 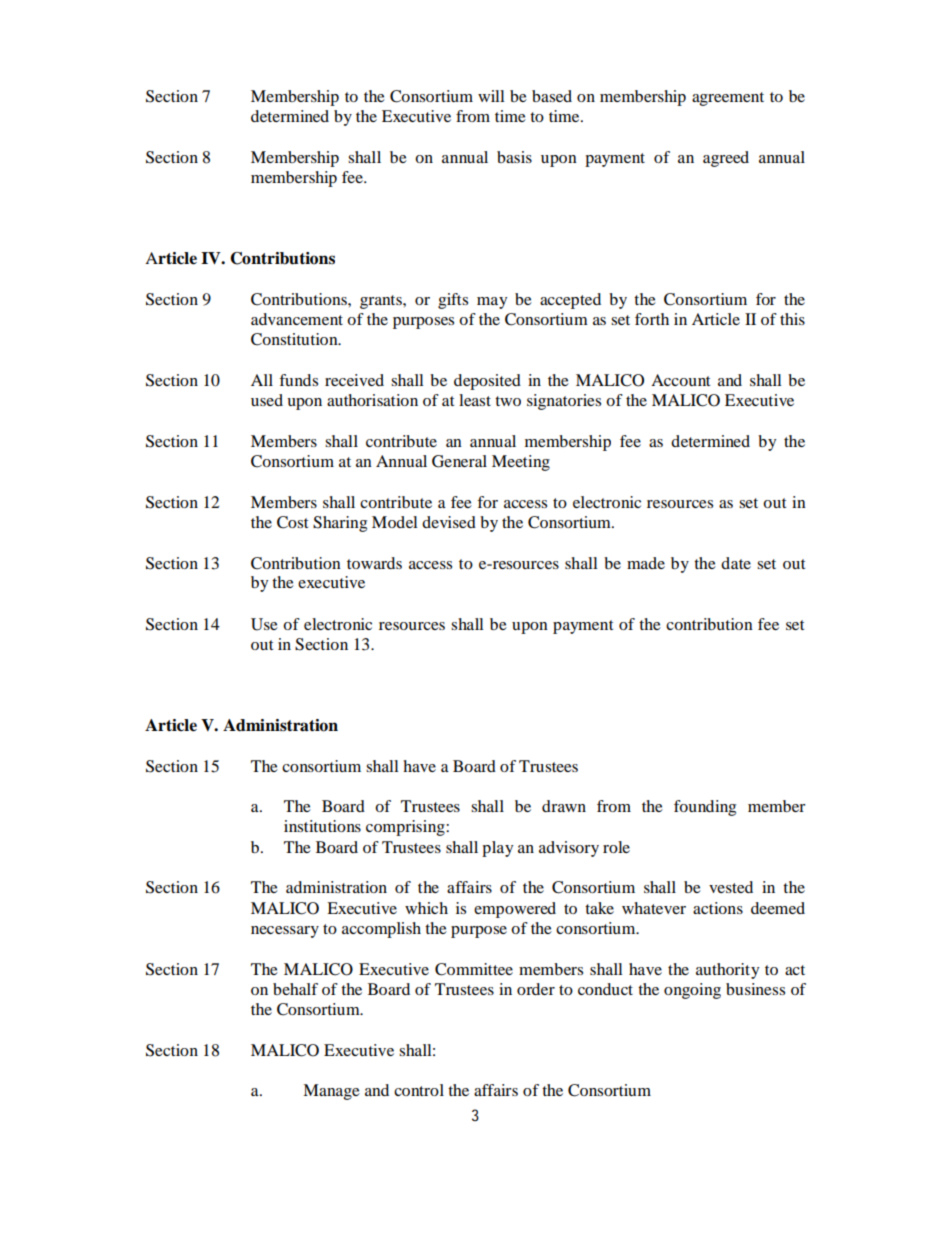 I want to click on business, so click(x=755, y=989).
